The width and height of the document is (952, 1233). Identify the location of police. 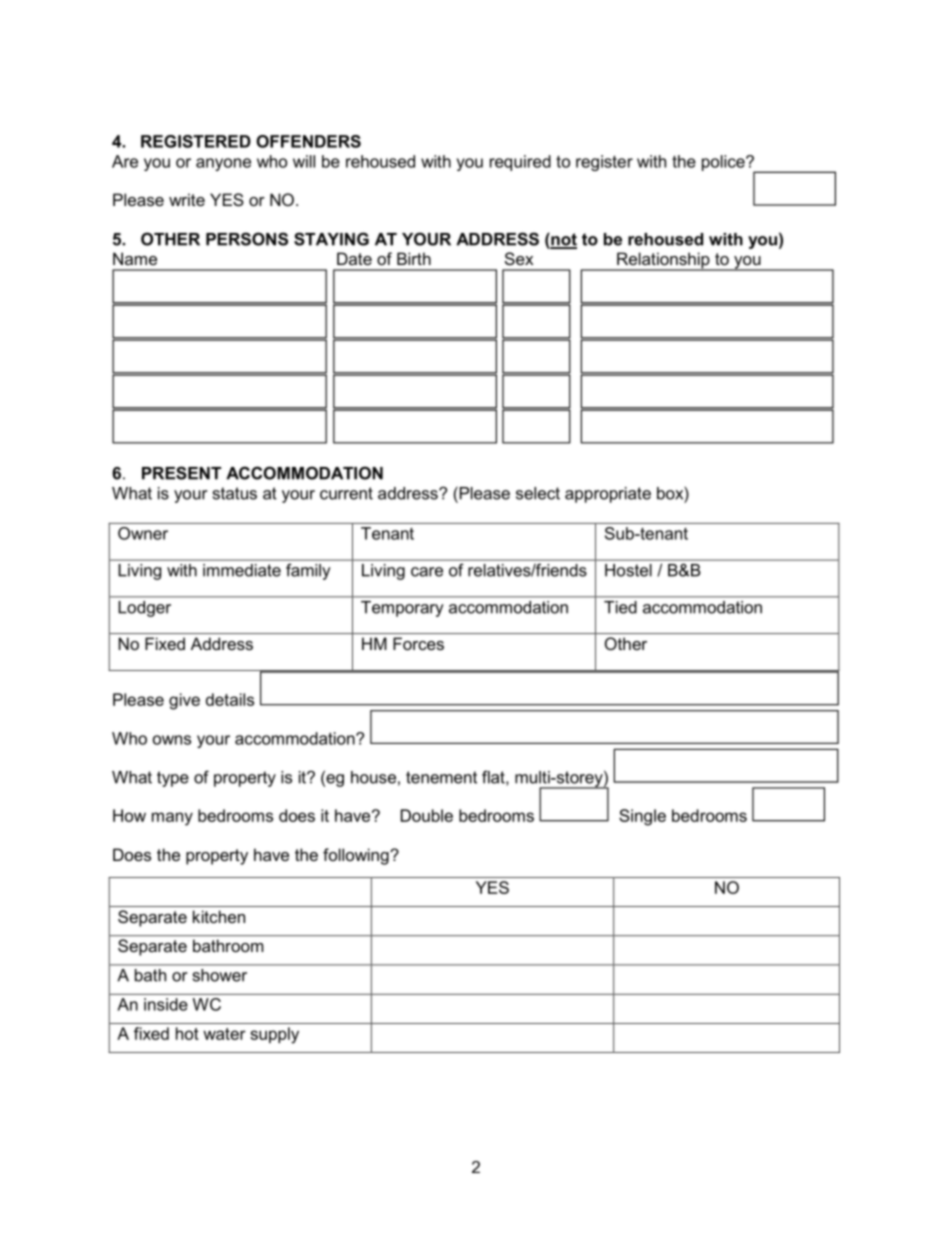
(724, 163).
